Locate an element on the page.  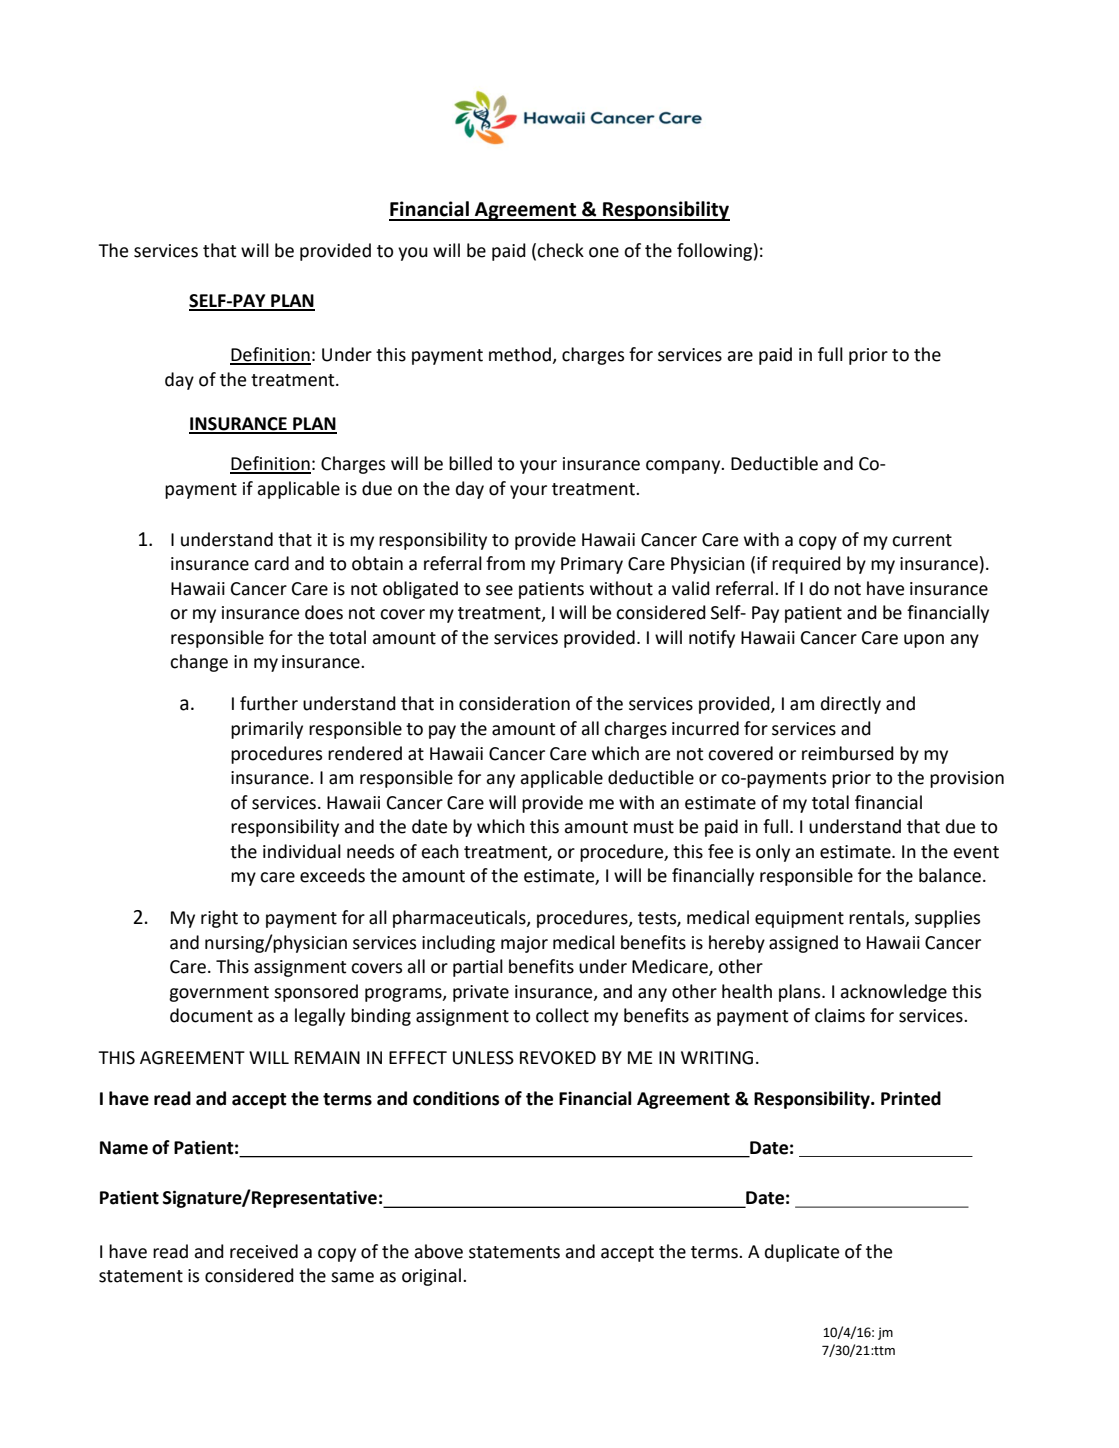
right is located at coordinates (219, 919).
